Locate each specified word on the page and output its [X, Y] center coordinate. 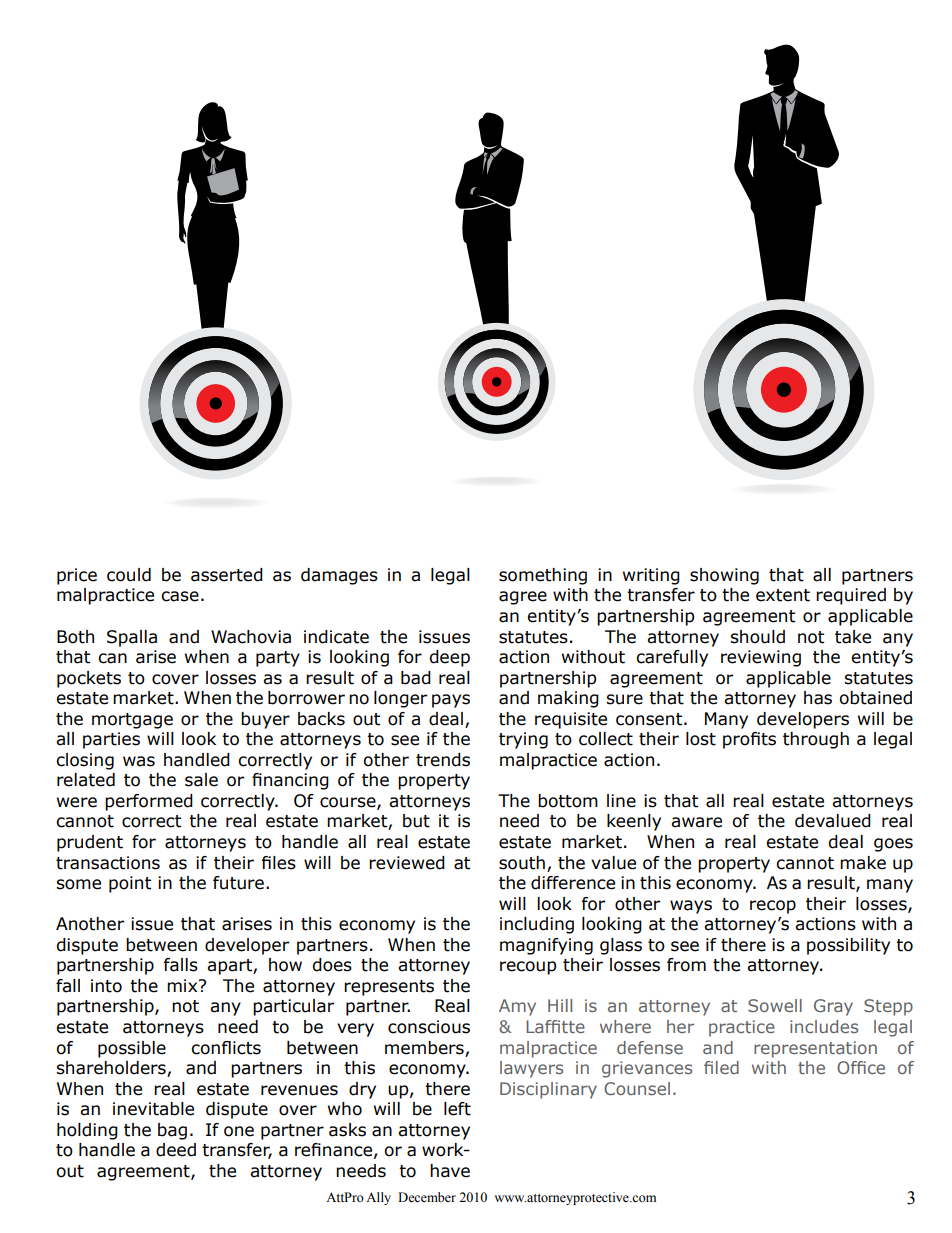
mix [183, 985]
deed [176, 1150]
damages [339, 576]
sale [201, 780]
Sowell [775, 1005]
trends [443, 760]
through [816, 740]
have [450, 1171]
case [180, 596]
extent [783, 595]
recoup [528, 968]
